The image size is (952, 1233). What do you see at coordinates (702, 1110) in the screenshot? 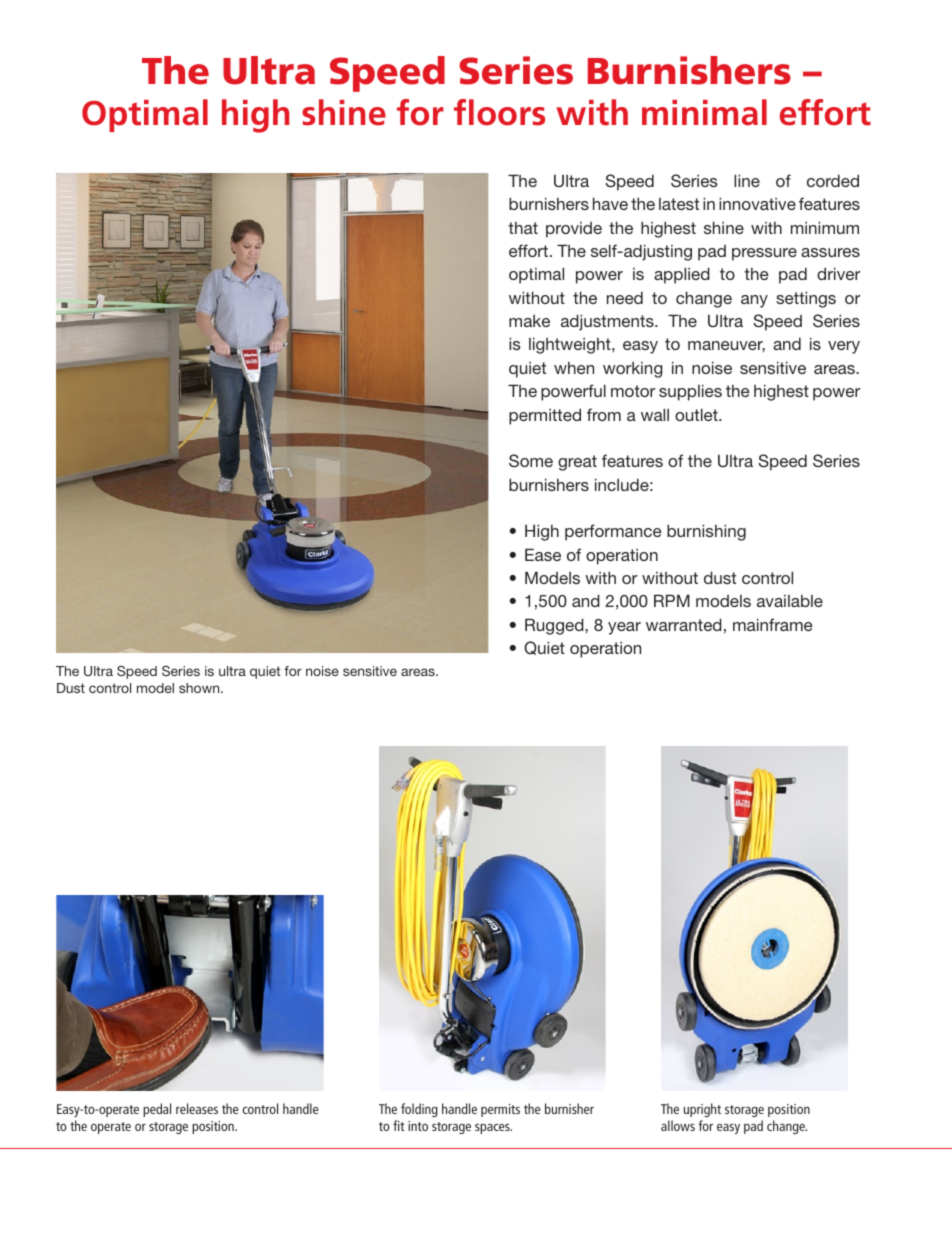
I see `upright` at bounding box center [702, 1110].
